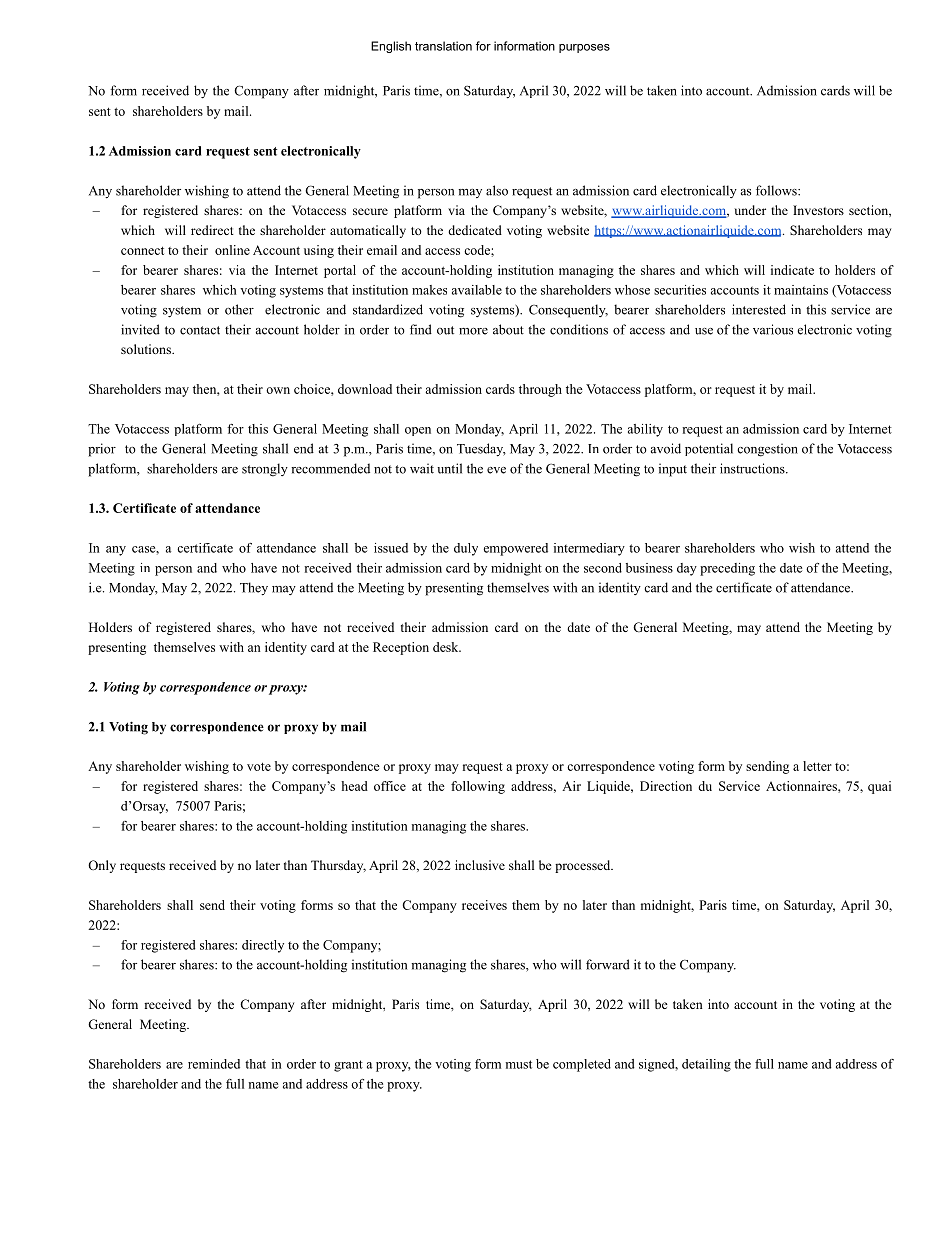 This document has height=1233, width=952. What do you see at coordinates (817, 766) in the document?
I see `letter` at bounding box center [817, 766].
